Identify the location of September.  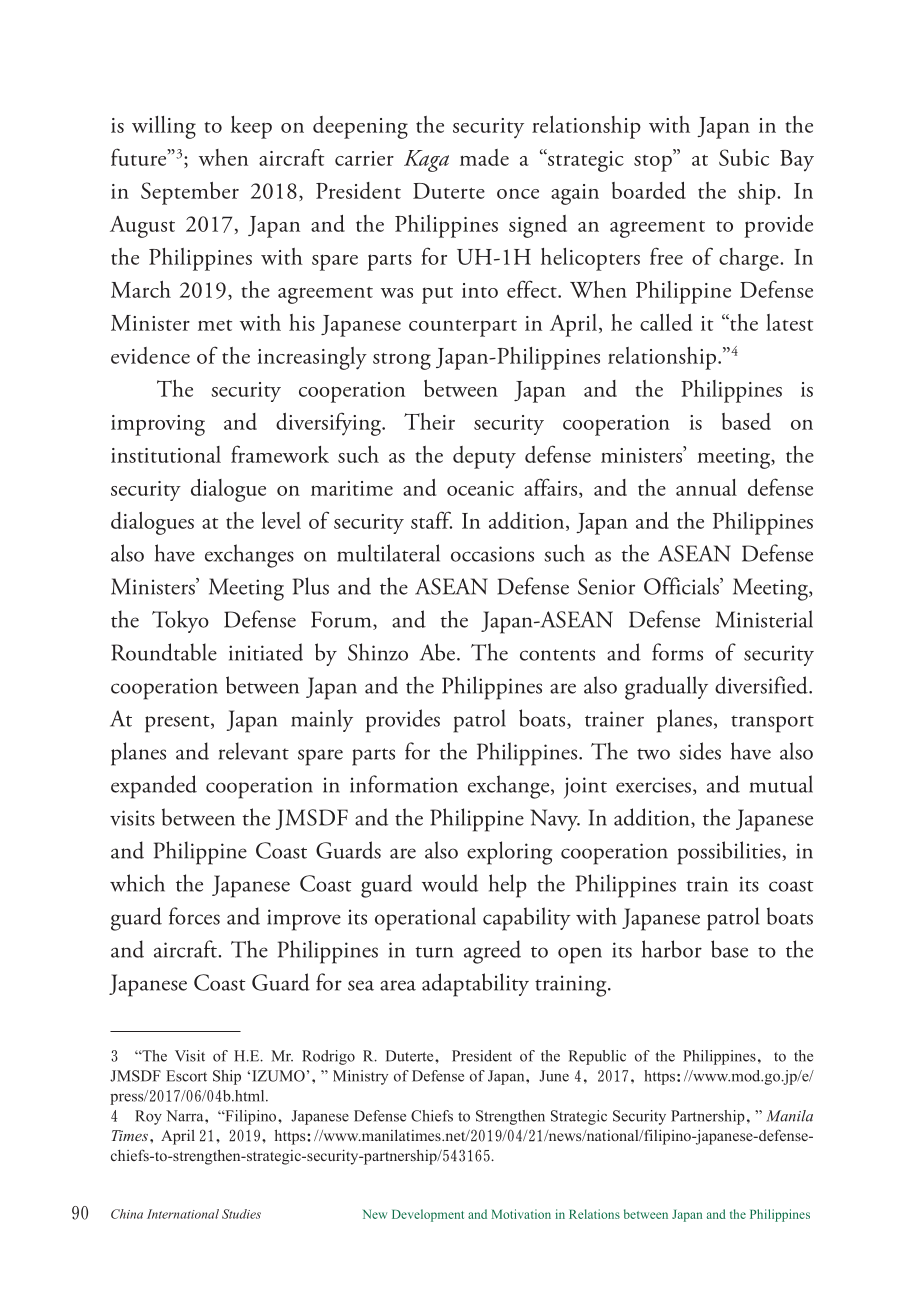
(190, 193).
